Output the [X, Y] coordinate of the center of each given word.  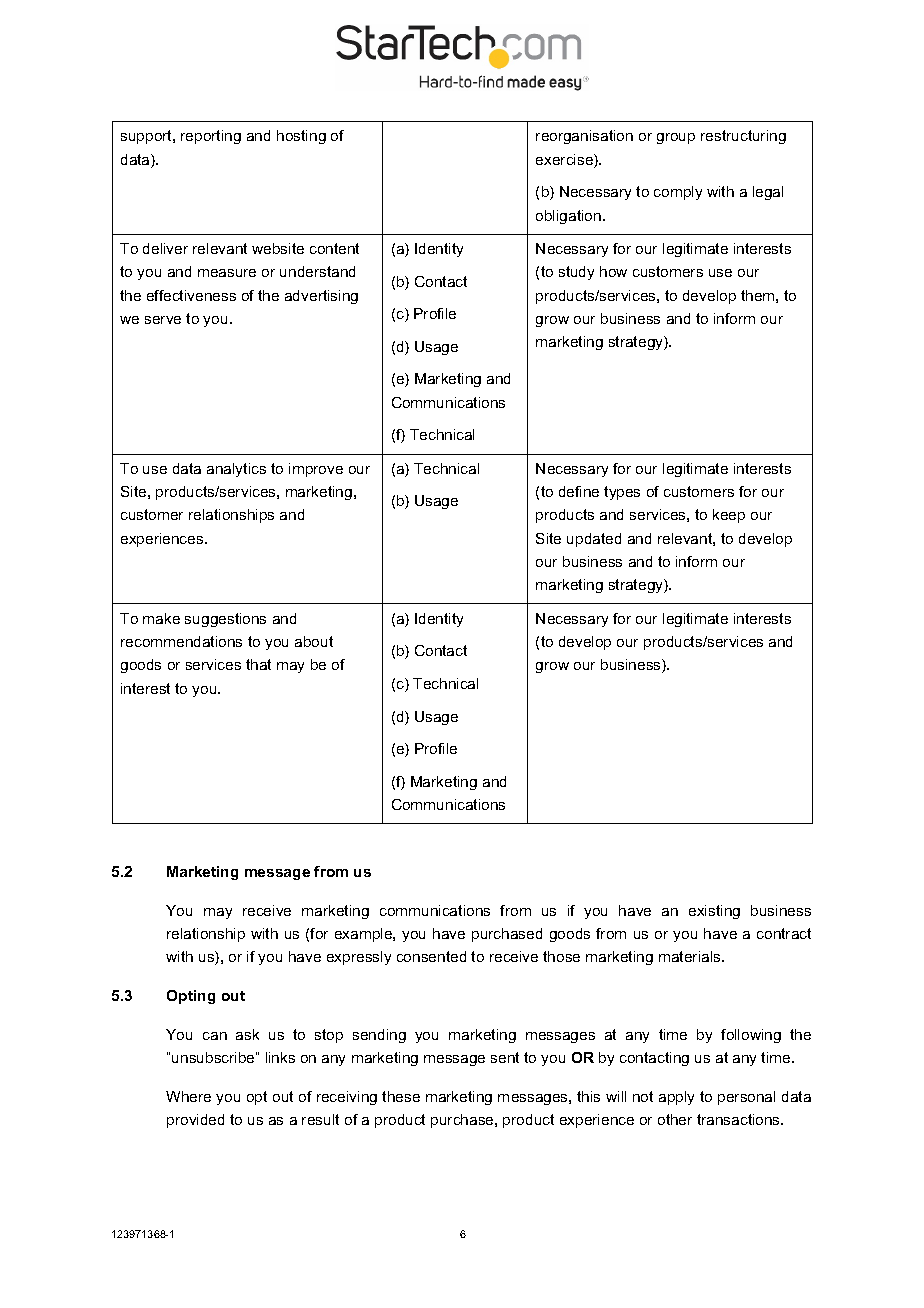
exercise [565, 161]
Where [188, 1096]
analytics [236, 470]
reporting [211, 137]
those [561, 956]
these [401, 1096]
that [258, 664]
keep [729, 516]
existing [714, 912]
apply [676, 1098]
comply [678, 193]
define [579, 491]
